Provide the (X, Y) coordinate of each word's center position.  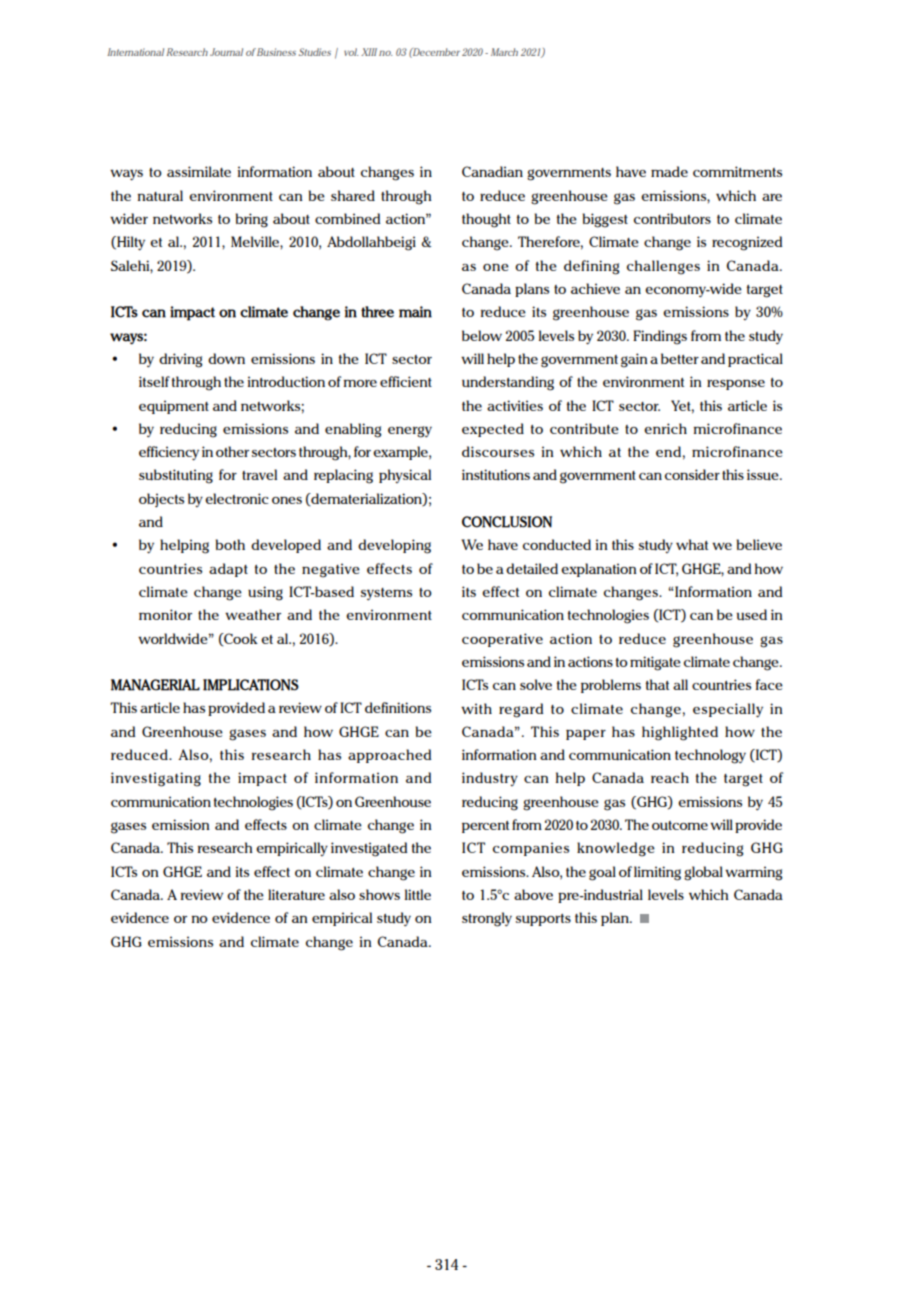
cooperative (502, 640)
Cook (240, 639)
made (669, 171)
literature (296, 894)
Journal (226, 52)
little (418, 894)
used (752, 614)
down (226, 358)
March (504, 52)
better (680, 358)
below (482, 335)
